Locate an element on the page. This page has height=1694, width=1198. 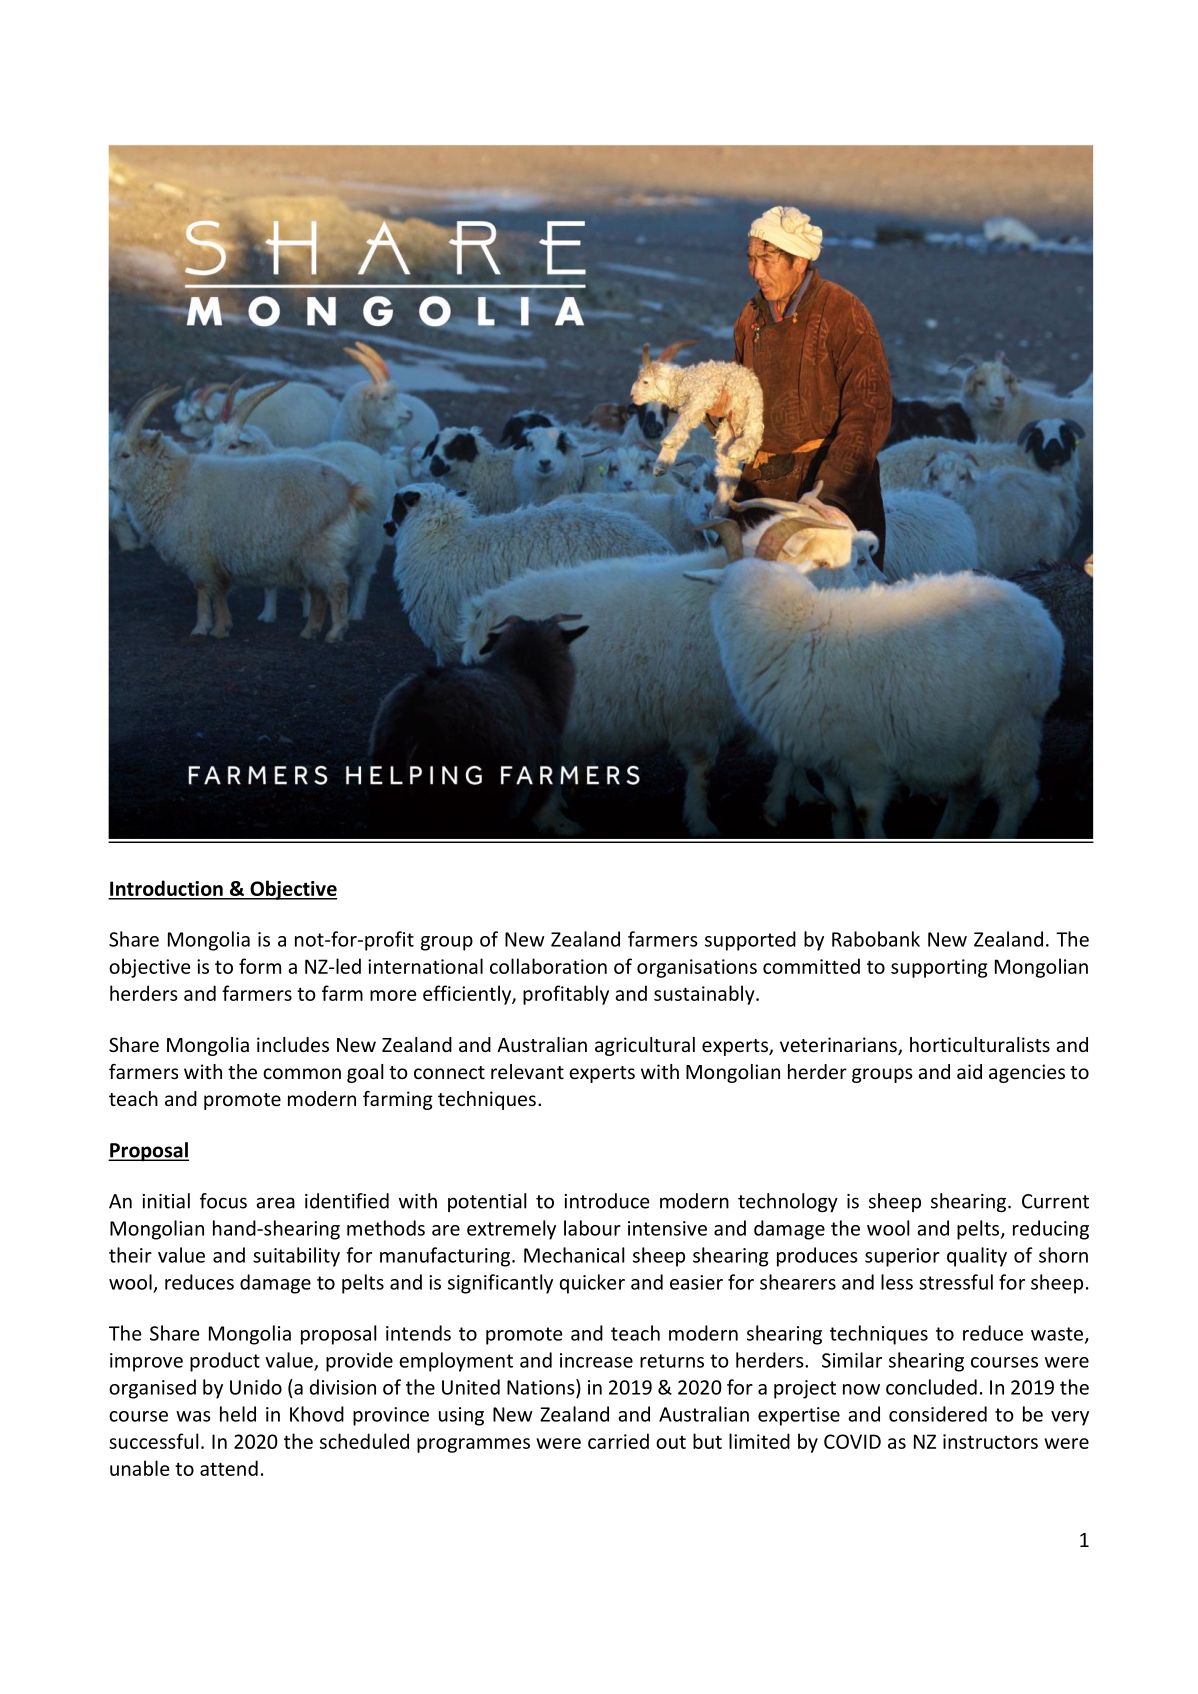
supporting is located at coordinates (939, 968).
